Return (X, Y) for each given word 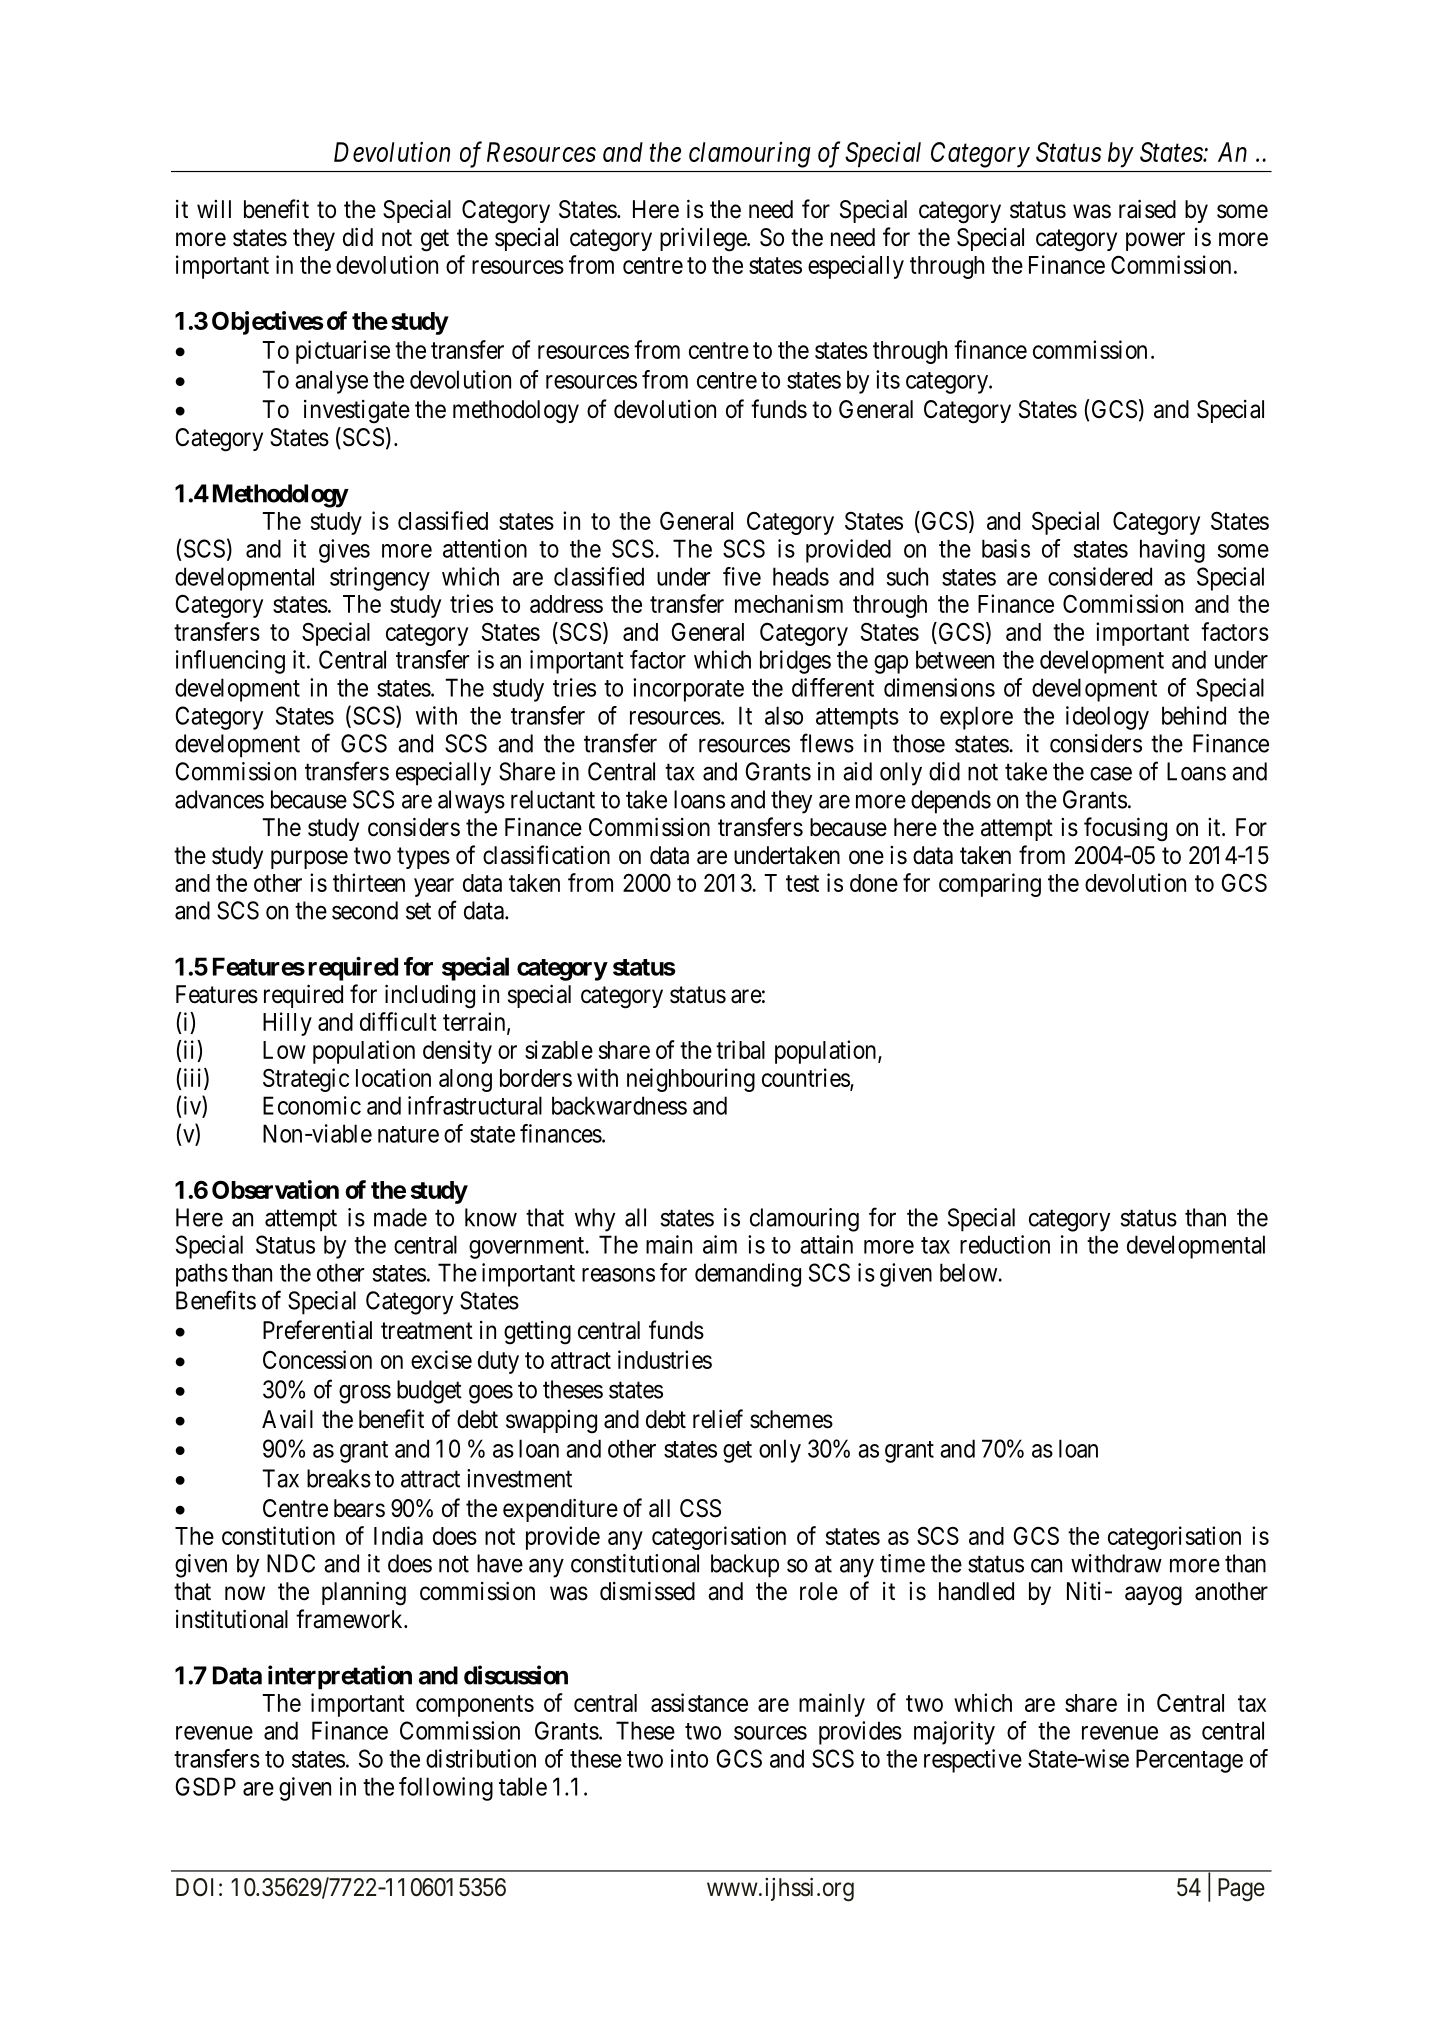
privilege (704, 239)
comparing (990, 885)
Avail (287, 1419)
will (214, 209)
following (446, 1789)
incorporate (688, 690)
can (1046, 1565)
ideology (1107, 718)
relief (718, 1419)
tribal (740, 1049)
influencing (230, 662)
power (1155, 241)
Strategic (306, 1080)
